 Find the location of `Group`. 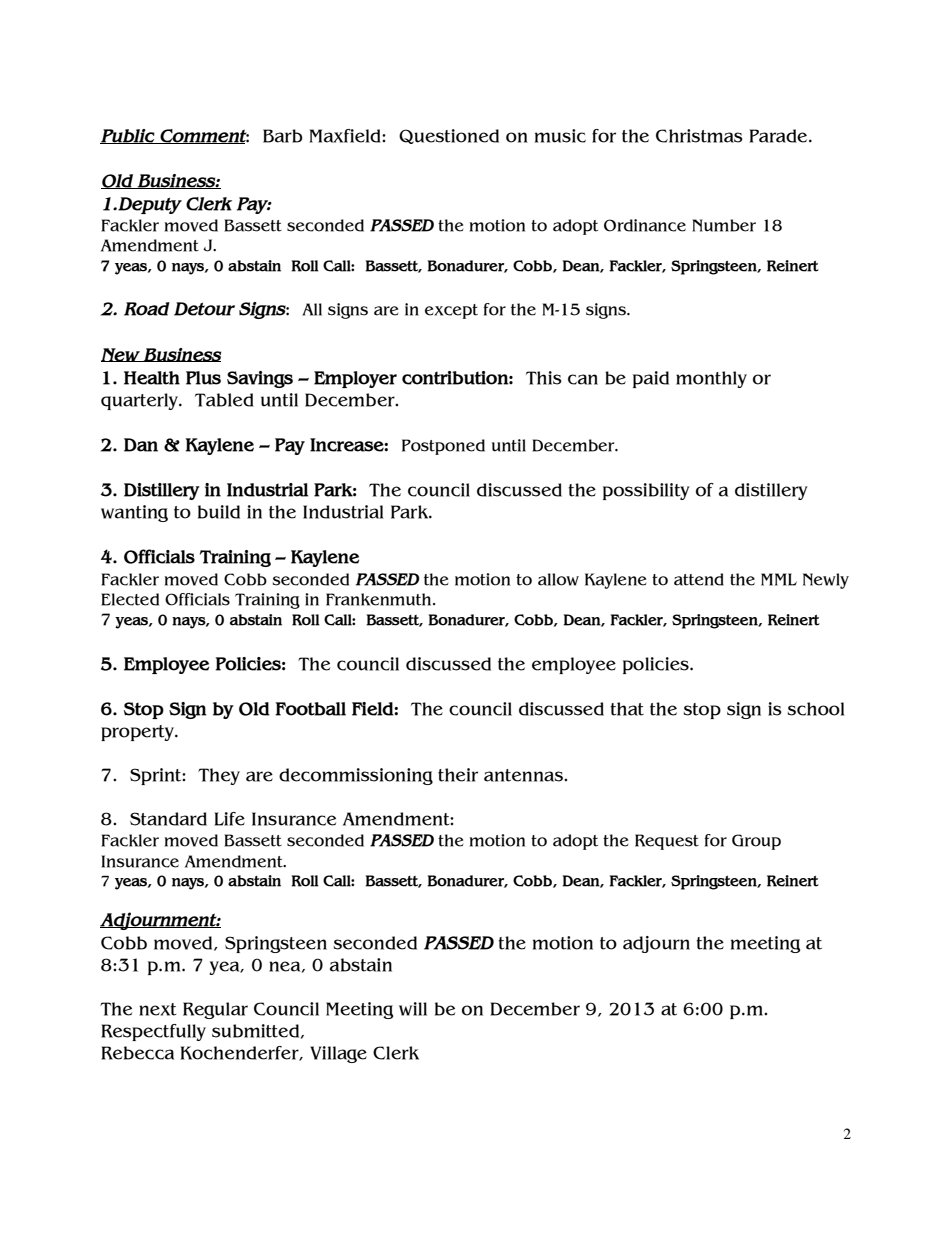

Group is located at coordinates (756, 842).
